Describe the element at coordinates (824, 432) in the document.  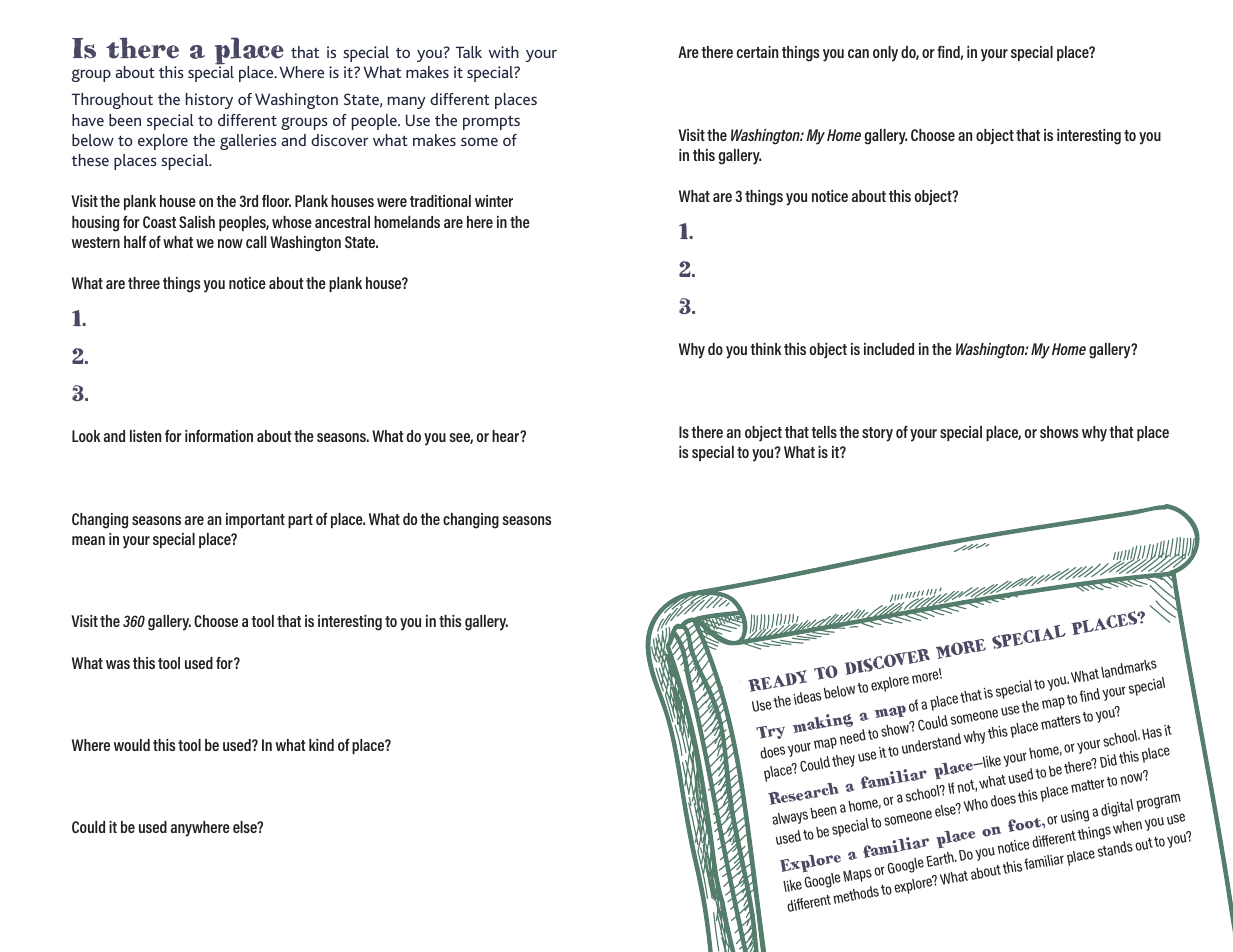
I see `tells` at that location.
